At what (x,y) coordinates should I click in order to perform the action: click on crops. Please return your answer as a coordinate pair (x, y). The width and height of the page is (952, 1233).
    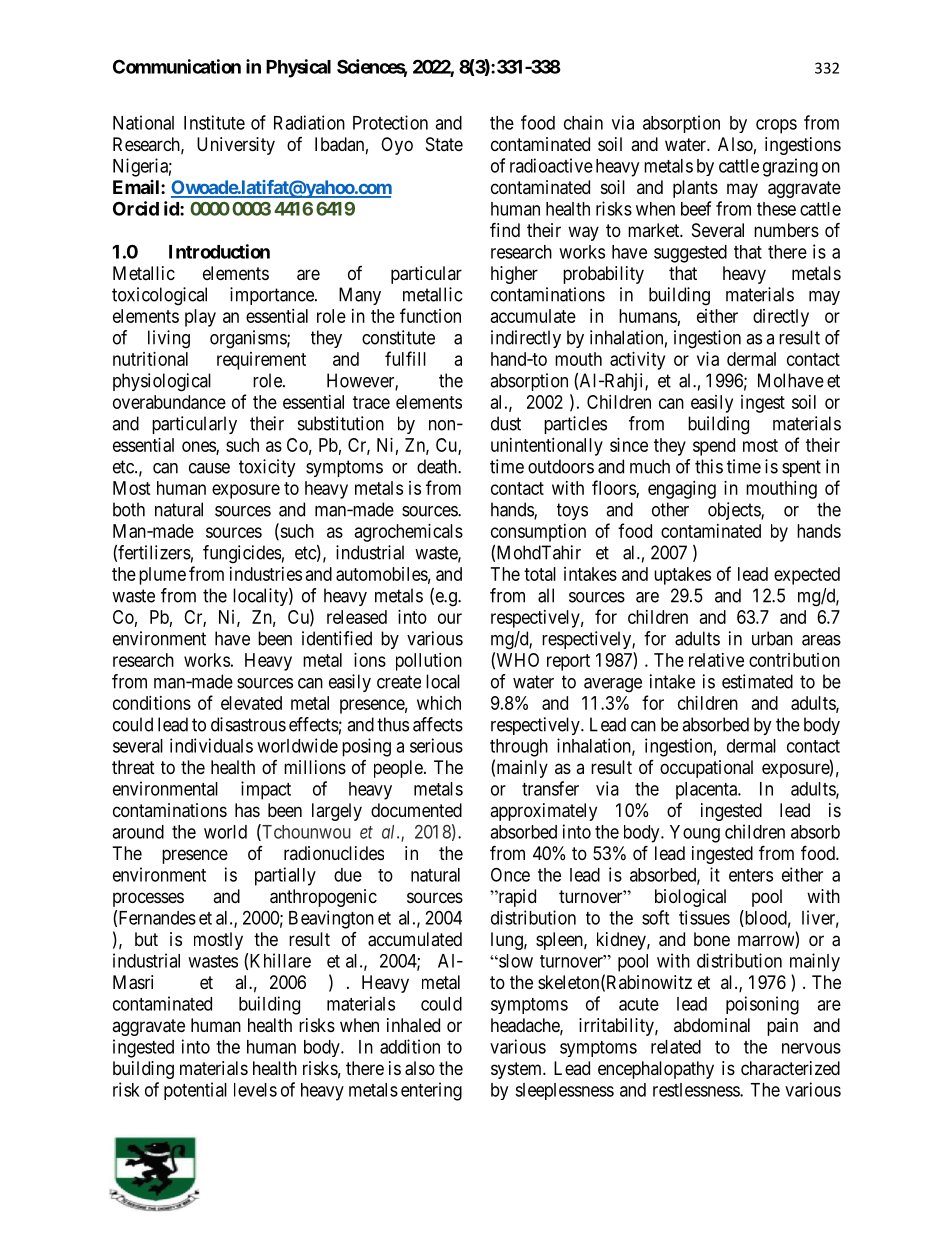
    Looking at the image, I should click on (776, 126).
